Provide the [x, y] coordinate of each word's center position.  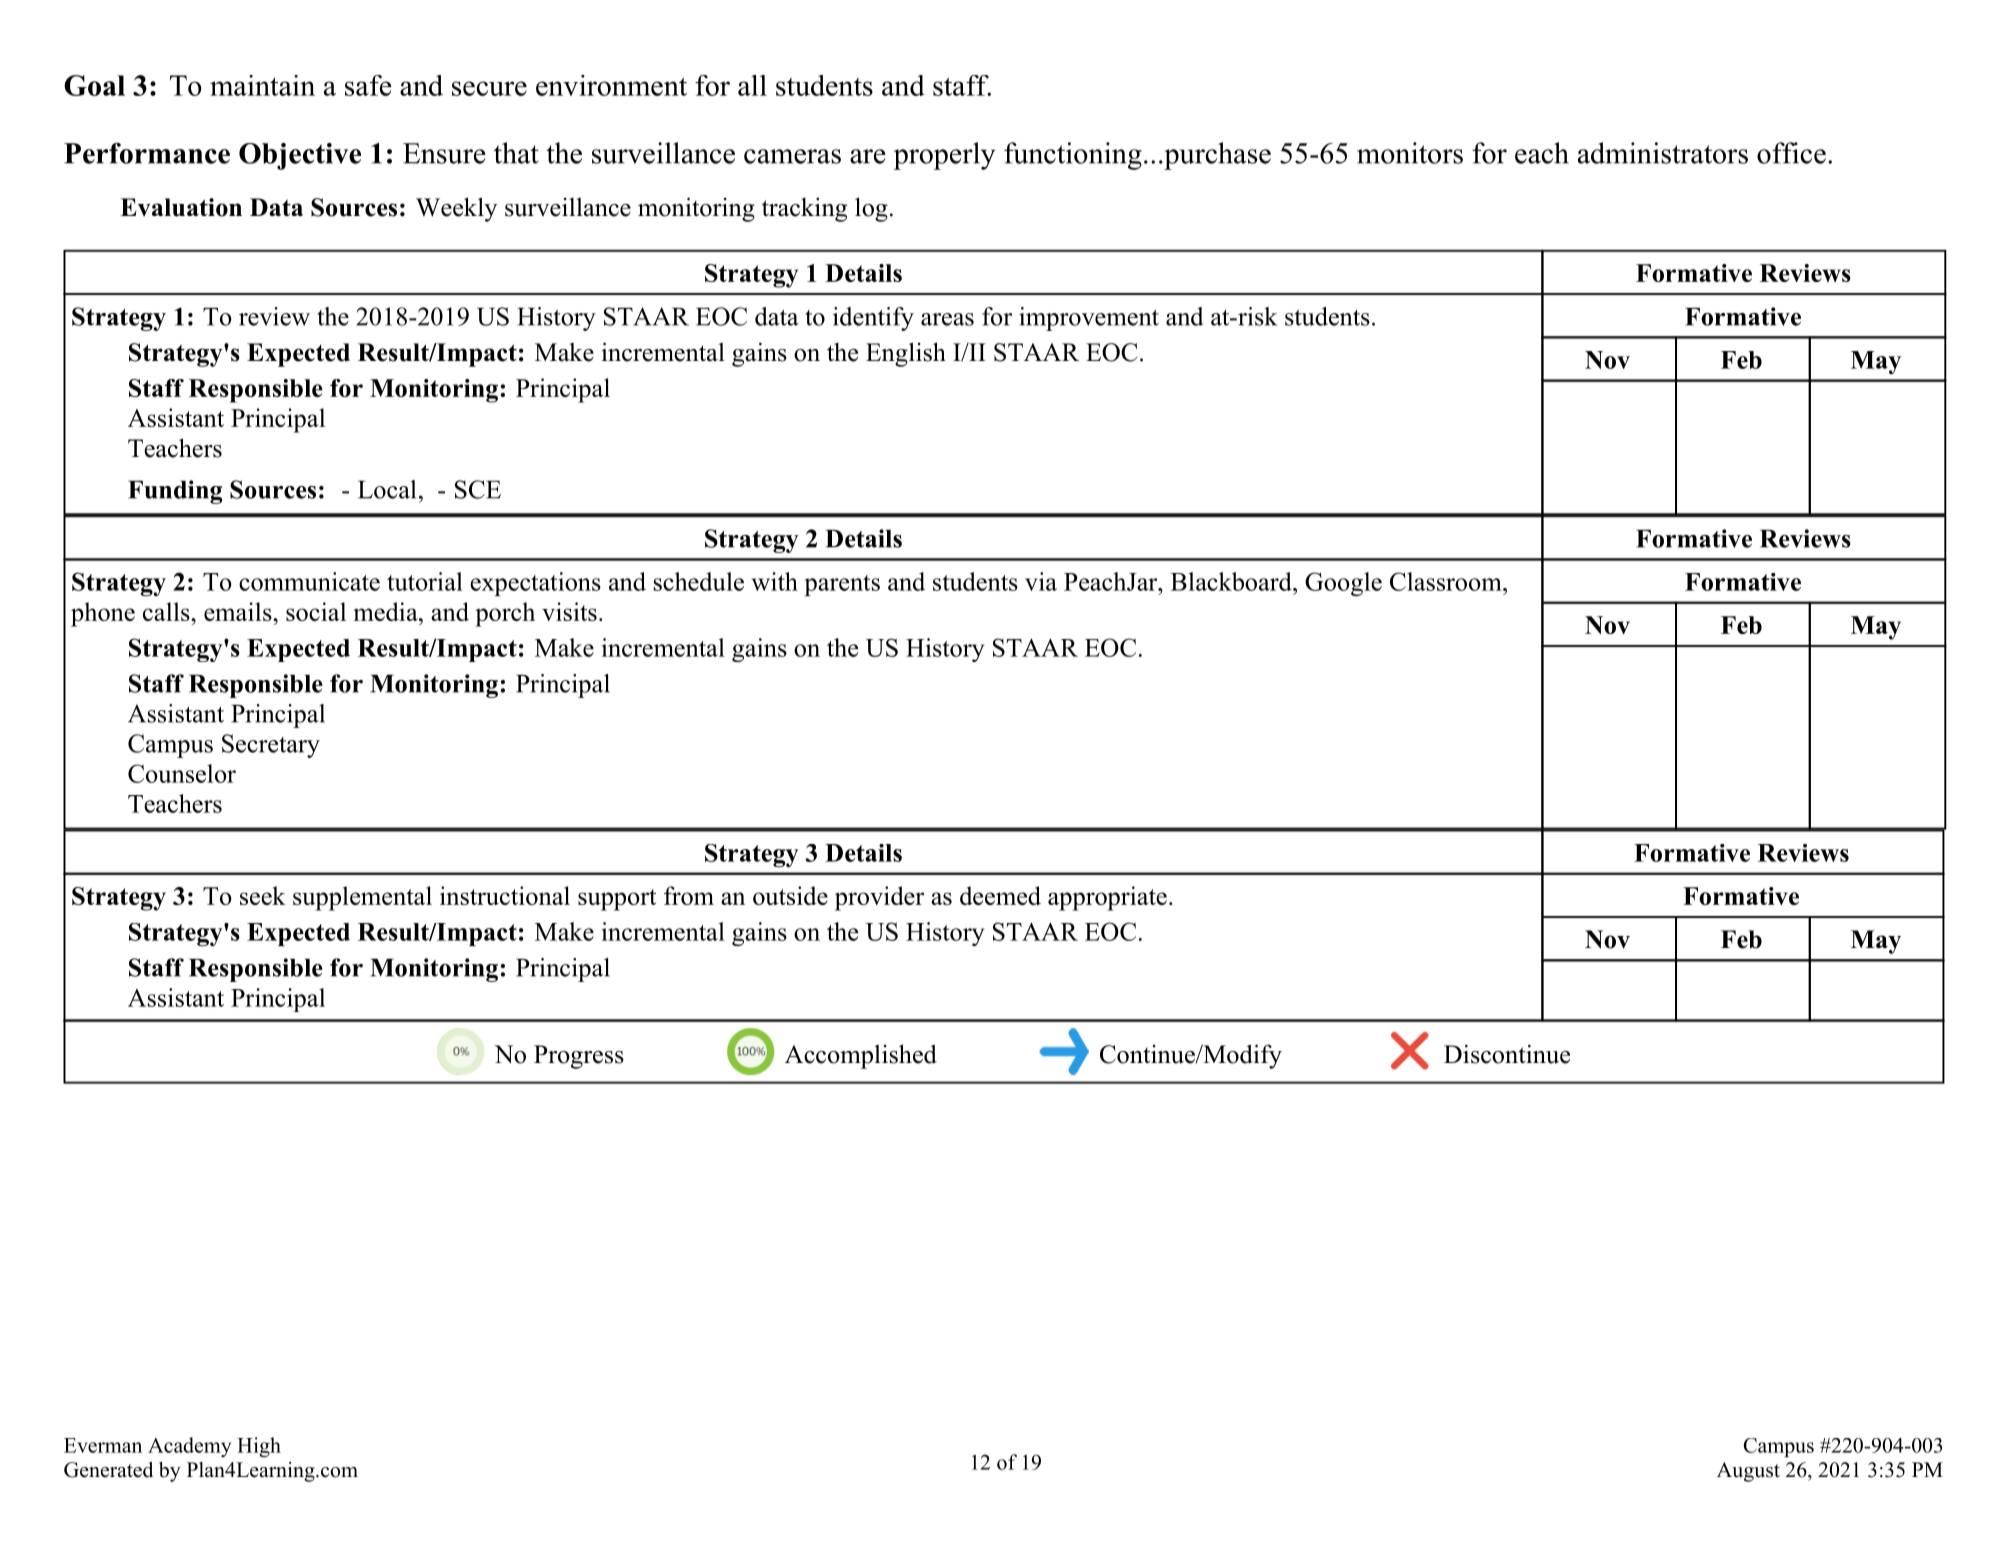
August [1748, 1472]
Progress [579, 1057]
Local [387, 489]
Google [1343, 584]
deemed [1000, 895]
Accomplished [861, 1056]
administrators [1663, 153]
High [259, 1447]
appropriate [1107, 898]
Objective [300, 156]
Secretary [271, 746]
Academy [189, 1447]
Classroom [1447, 581]
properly [944, 156]
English [906, 354]
